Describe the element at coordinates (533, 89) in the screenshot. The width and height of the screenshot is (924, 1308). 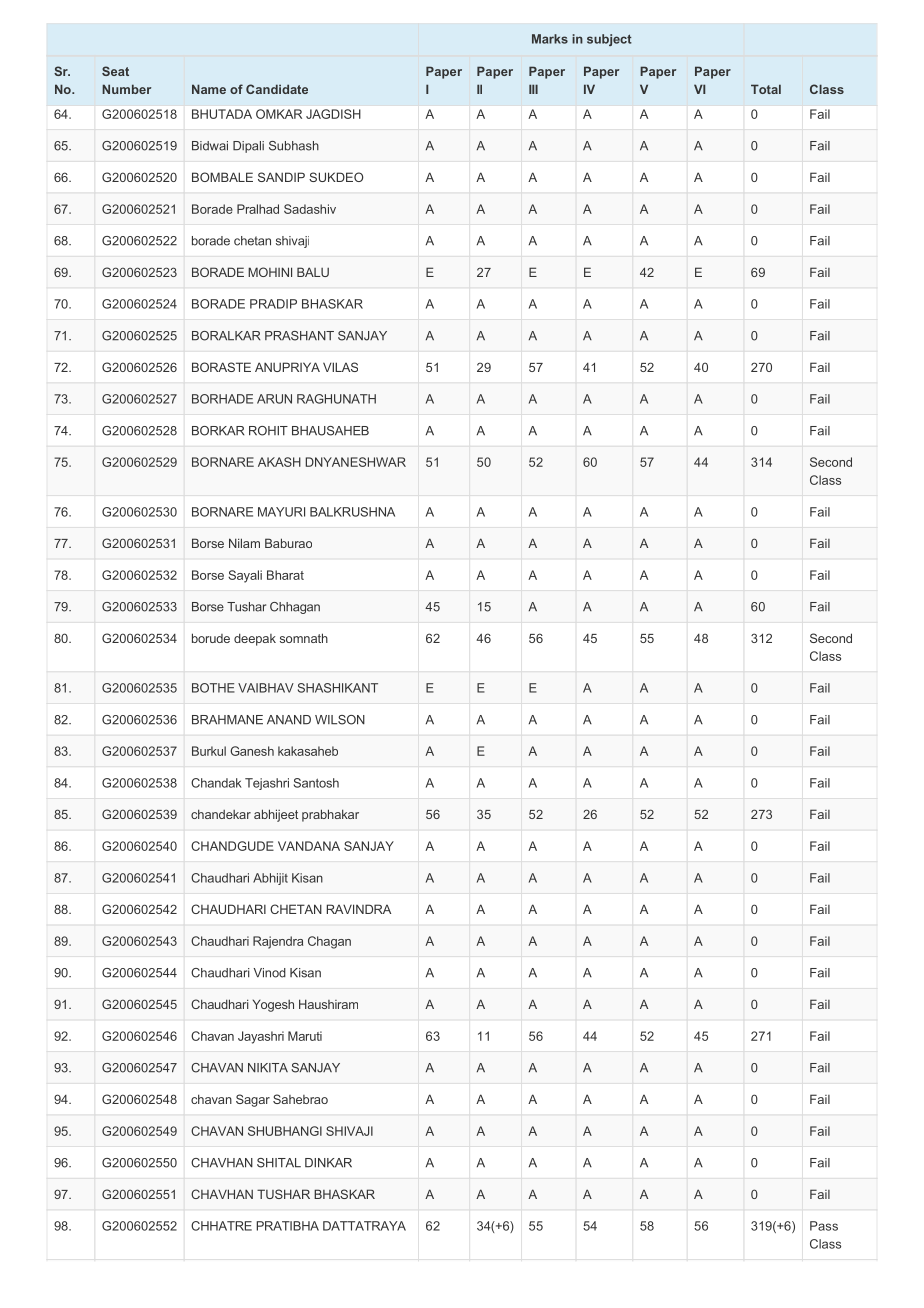
I see `III` at that location.
